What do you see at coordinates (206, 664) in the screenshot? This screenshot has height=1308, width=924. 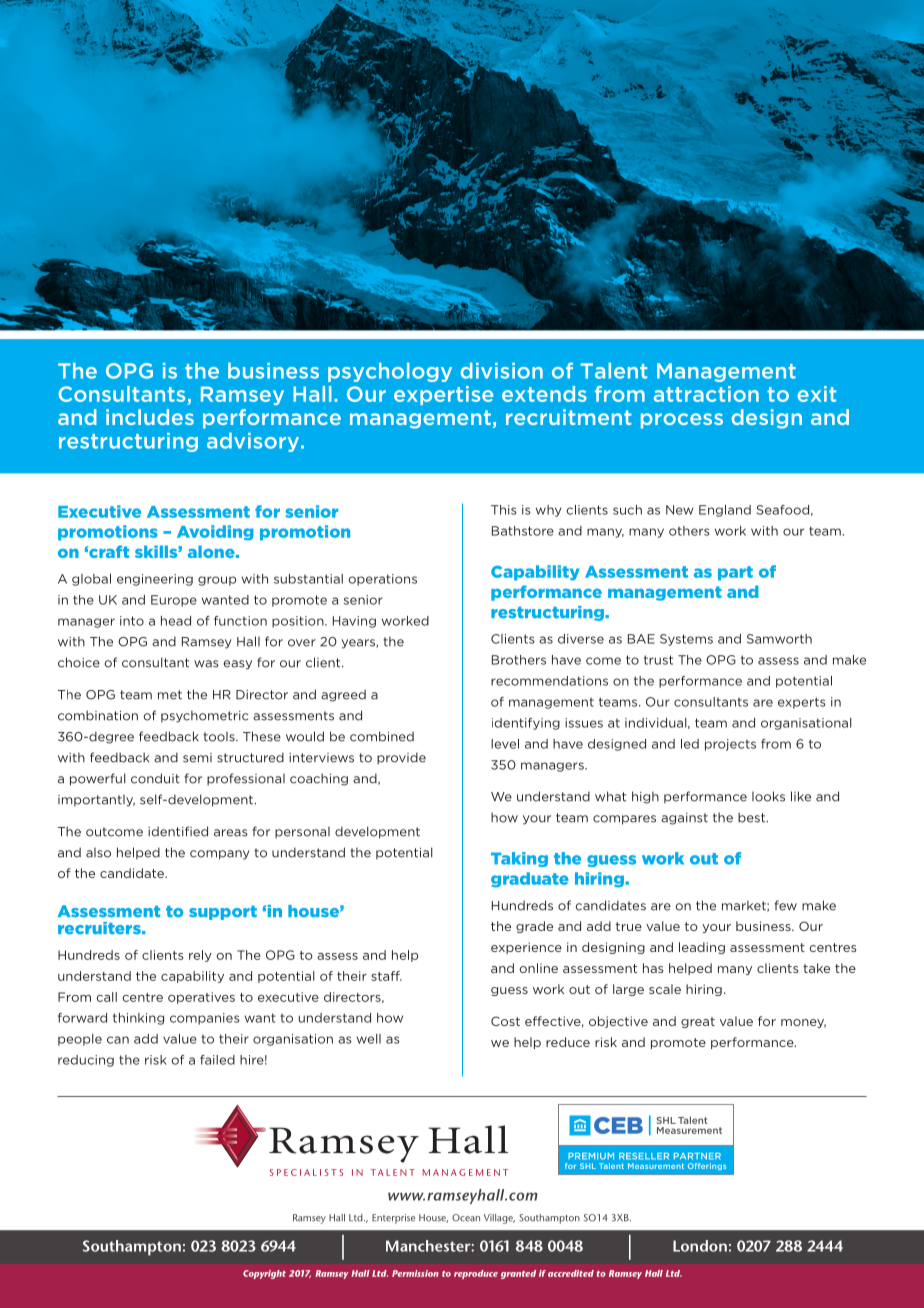 I see `was` at bounding box center [206, 664].
